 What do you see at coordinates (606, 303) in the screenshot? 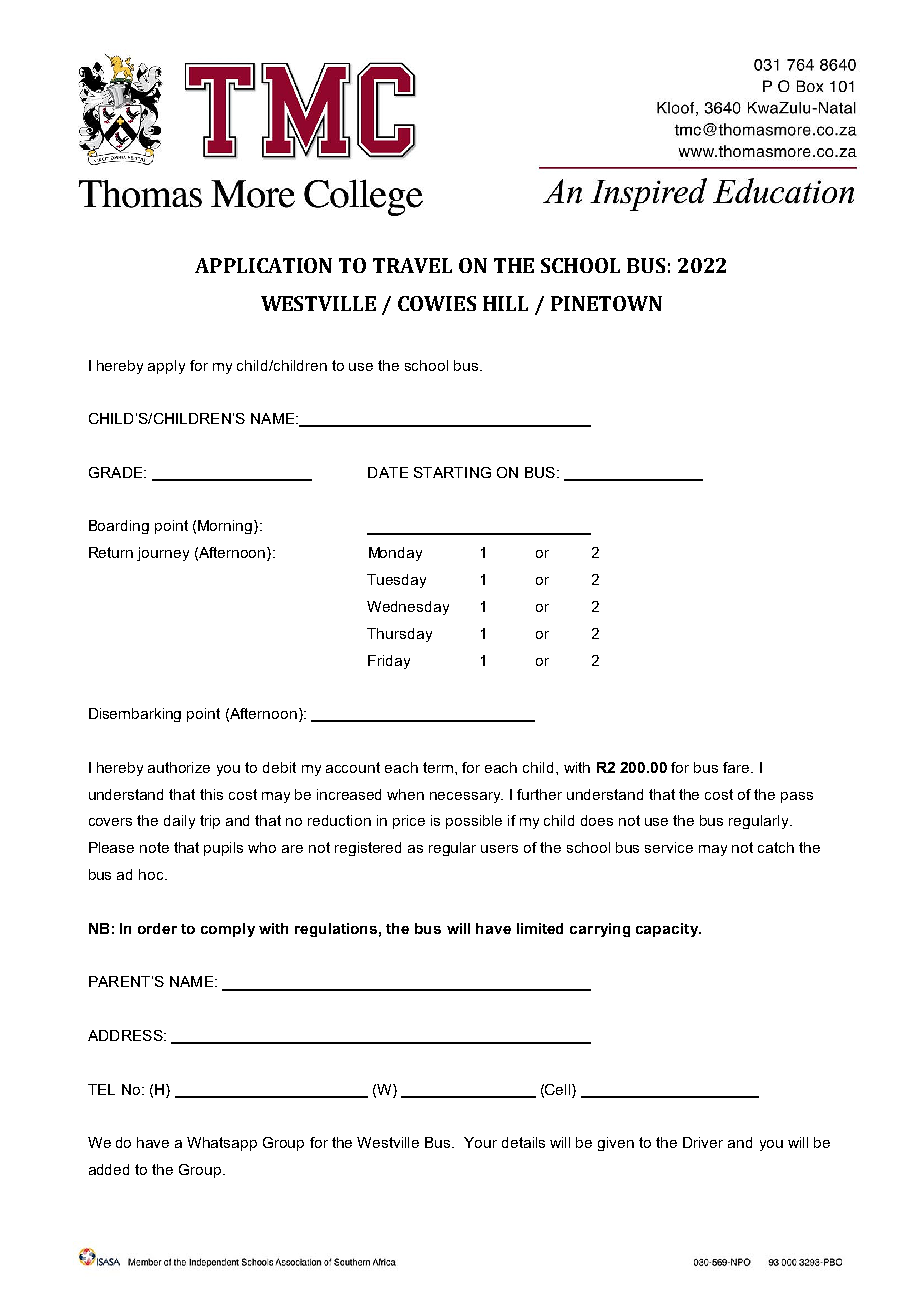
I see `PINETOWN` at bounding box center [606, 303].
